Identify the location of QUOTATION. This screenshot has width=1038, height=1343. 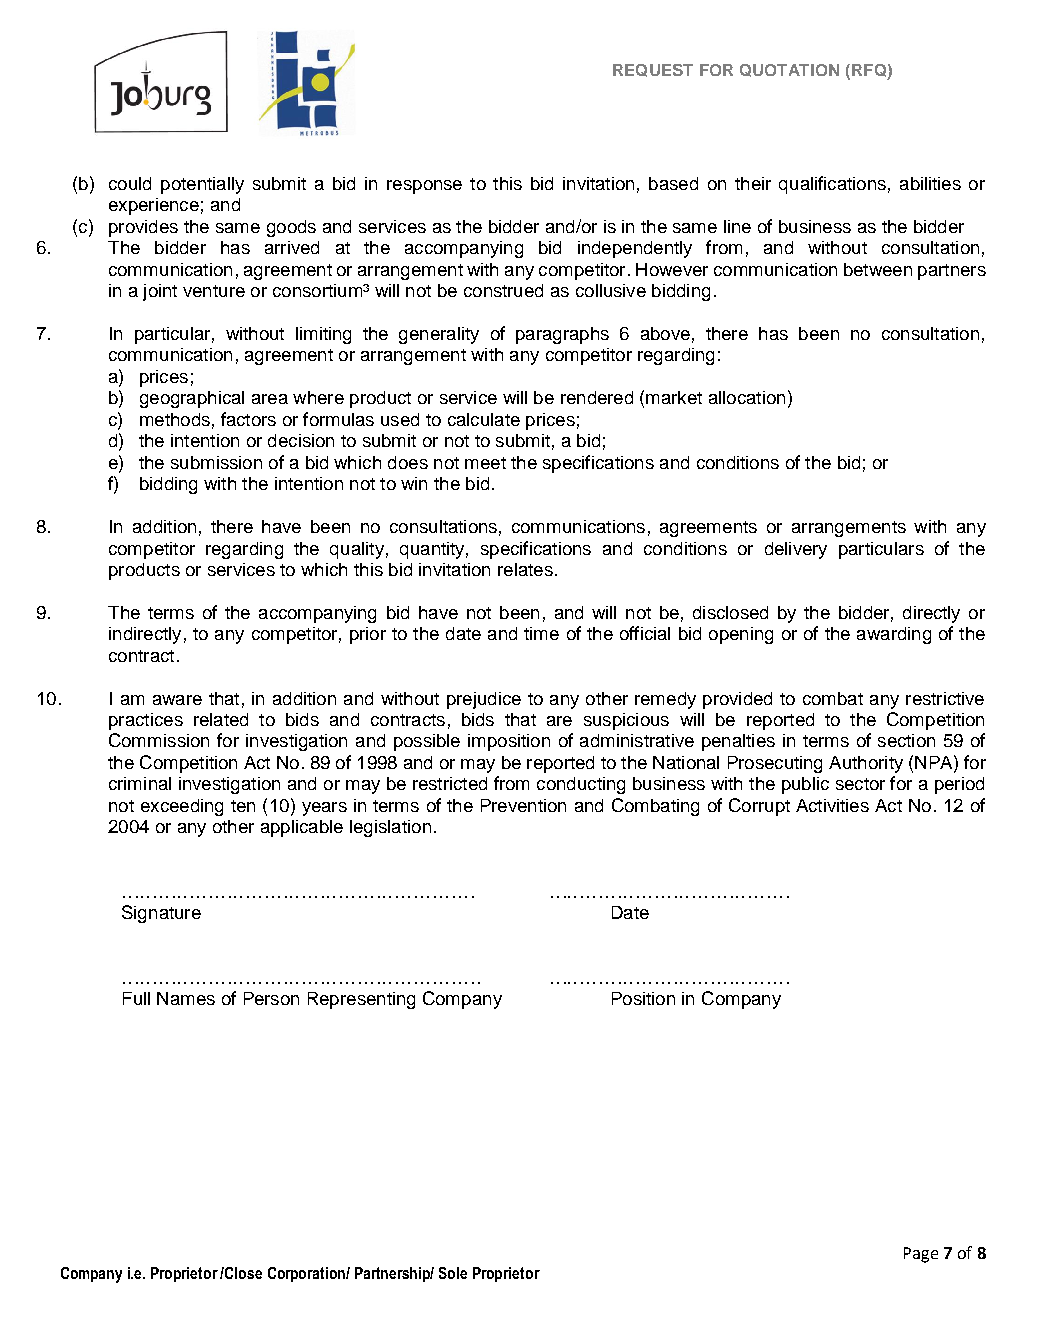
(789, 70).
